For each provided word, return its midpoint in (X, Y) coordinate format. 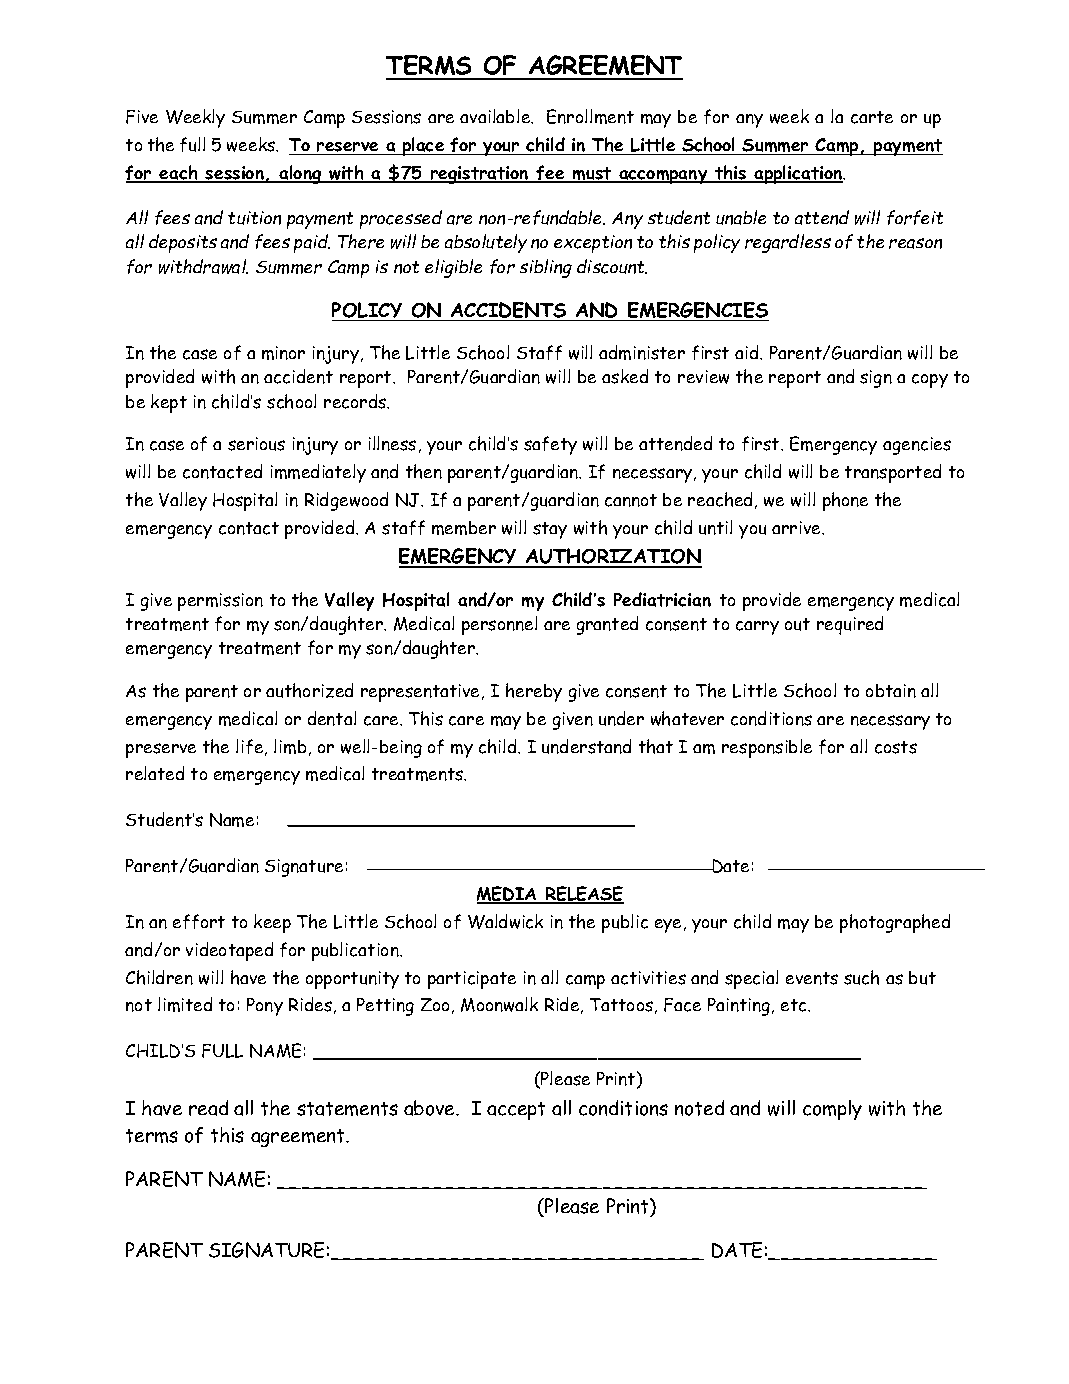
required (850, 625)
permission (220, 602)
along (300, 174)
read (208, 1108)
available (496, 116)
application (799, 174)
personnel (499, 625)
